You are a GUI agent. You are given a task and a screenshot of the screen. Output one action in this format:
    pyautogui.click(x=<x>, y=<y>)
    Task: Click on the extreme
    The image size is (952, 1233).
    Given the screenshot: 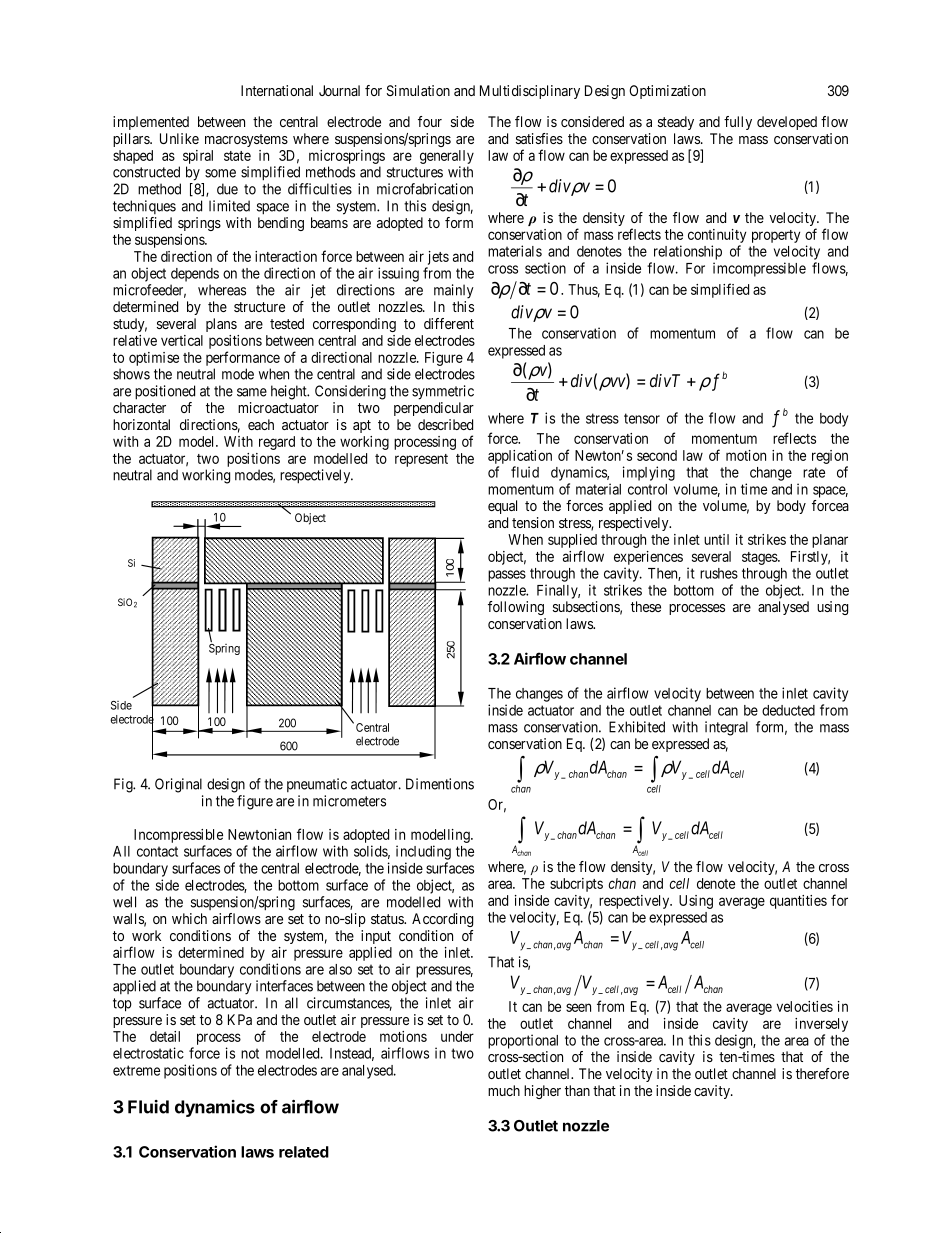 What is the action you would take?
    pyautogui.click(x=136, y=1070)
